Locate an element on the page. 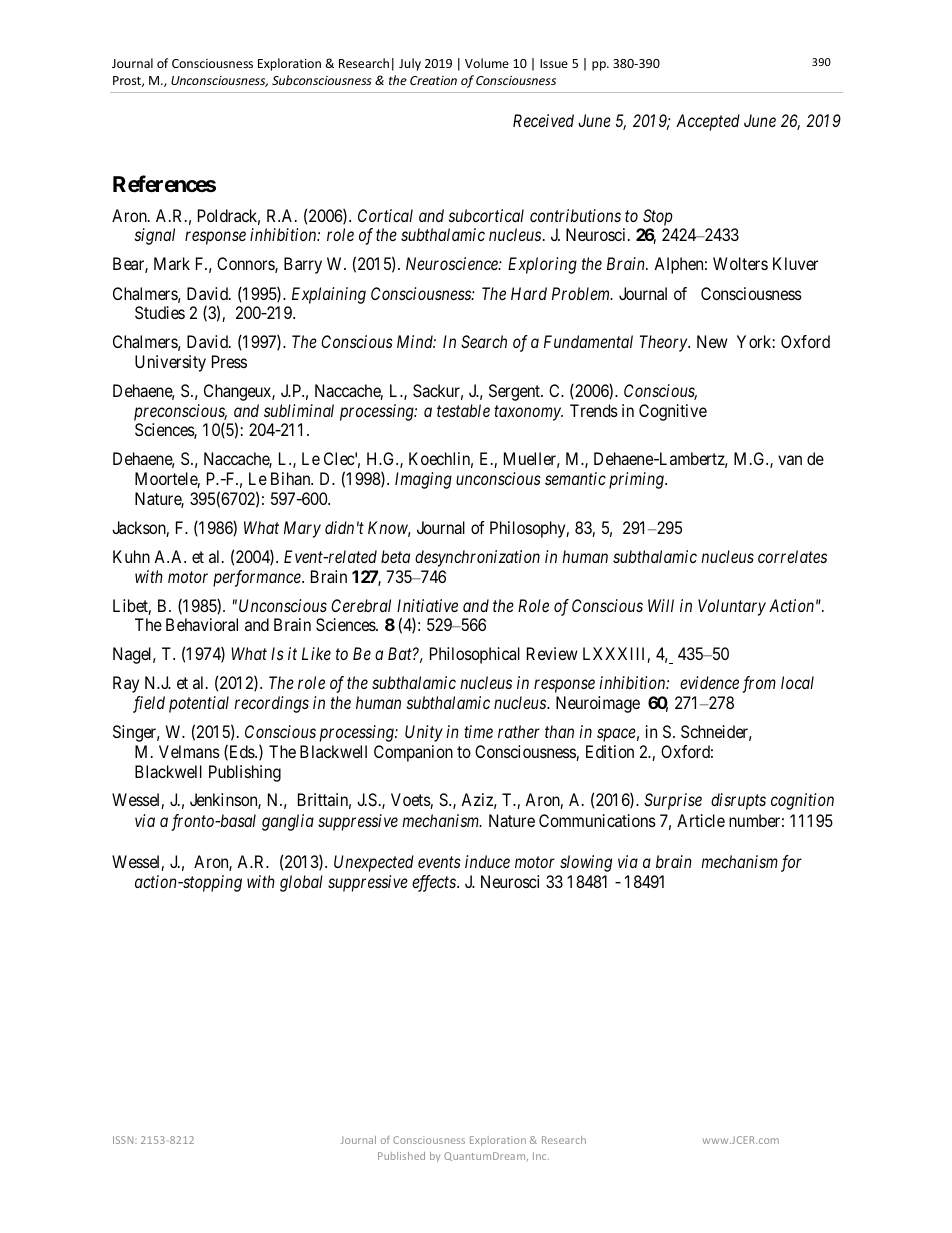  Mind is located at coordinates (416, 341).
